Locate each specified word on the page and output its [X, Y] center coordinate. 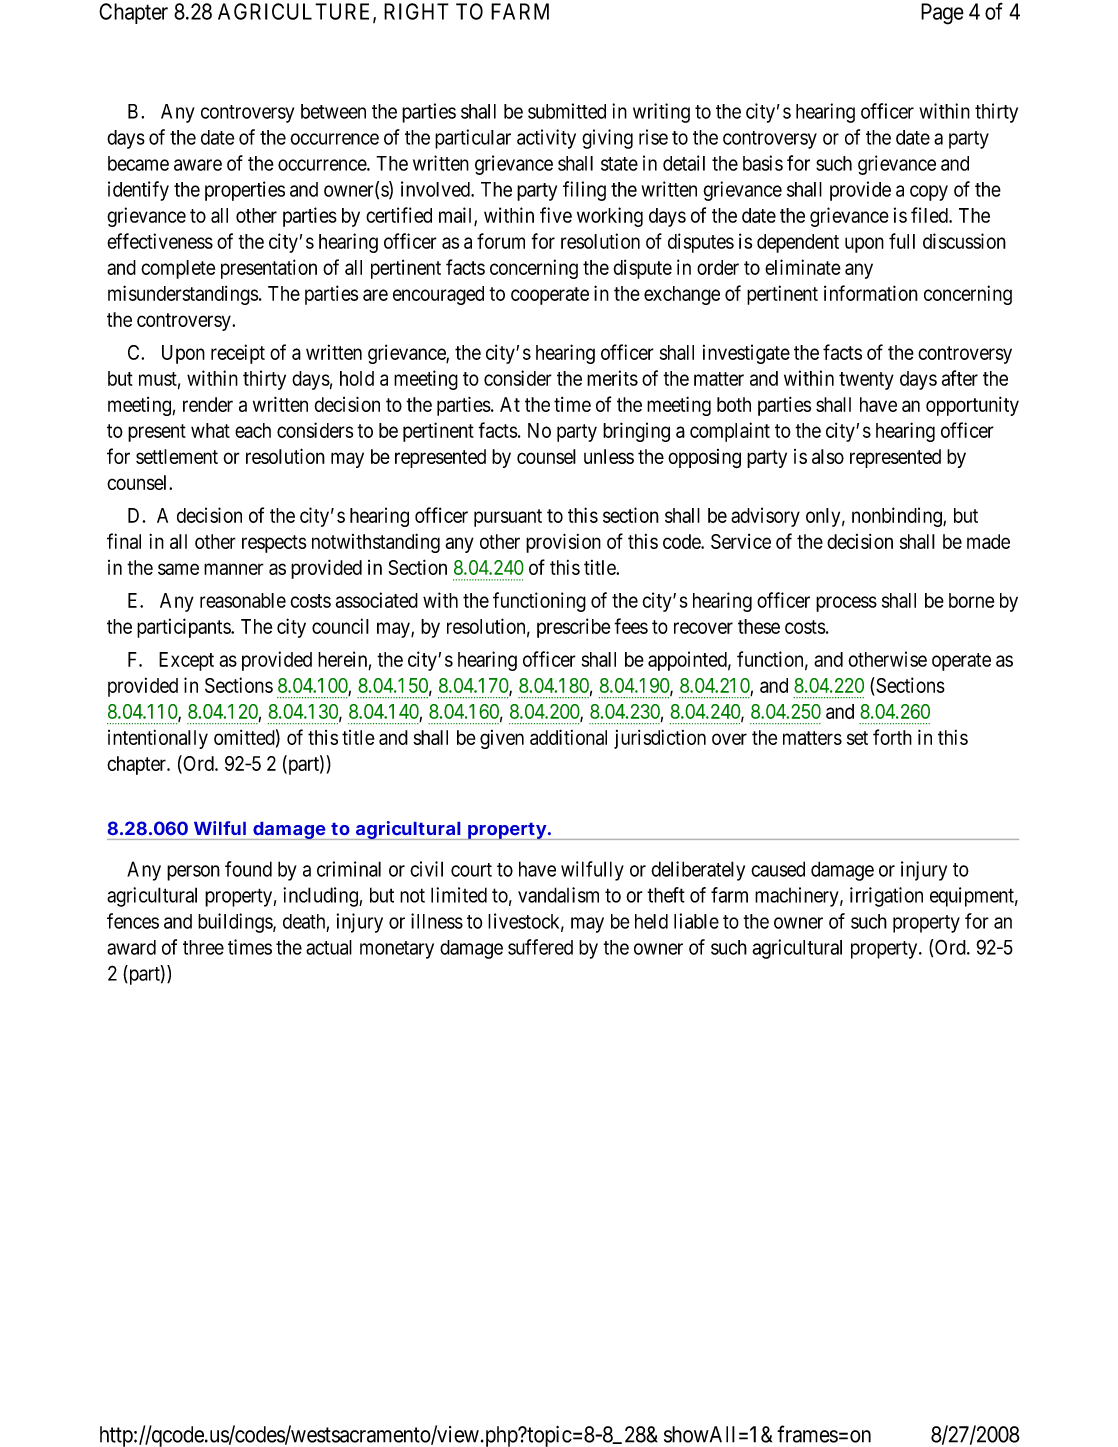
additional [568, 737]
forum [501, 241]
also [828, 456]
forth [892, 737]
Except [186, 661]
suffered [540, 947]
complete [178, 269]
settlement [177, 456]
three [203, 947]
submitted [567, 111]
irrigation [886, 897]
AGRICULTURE [296, 12]
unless [609, 456]
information [871, 293]
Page [942, 14]
